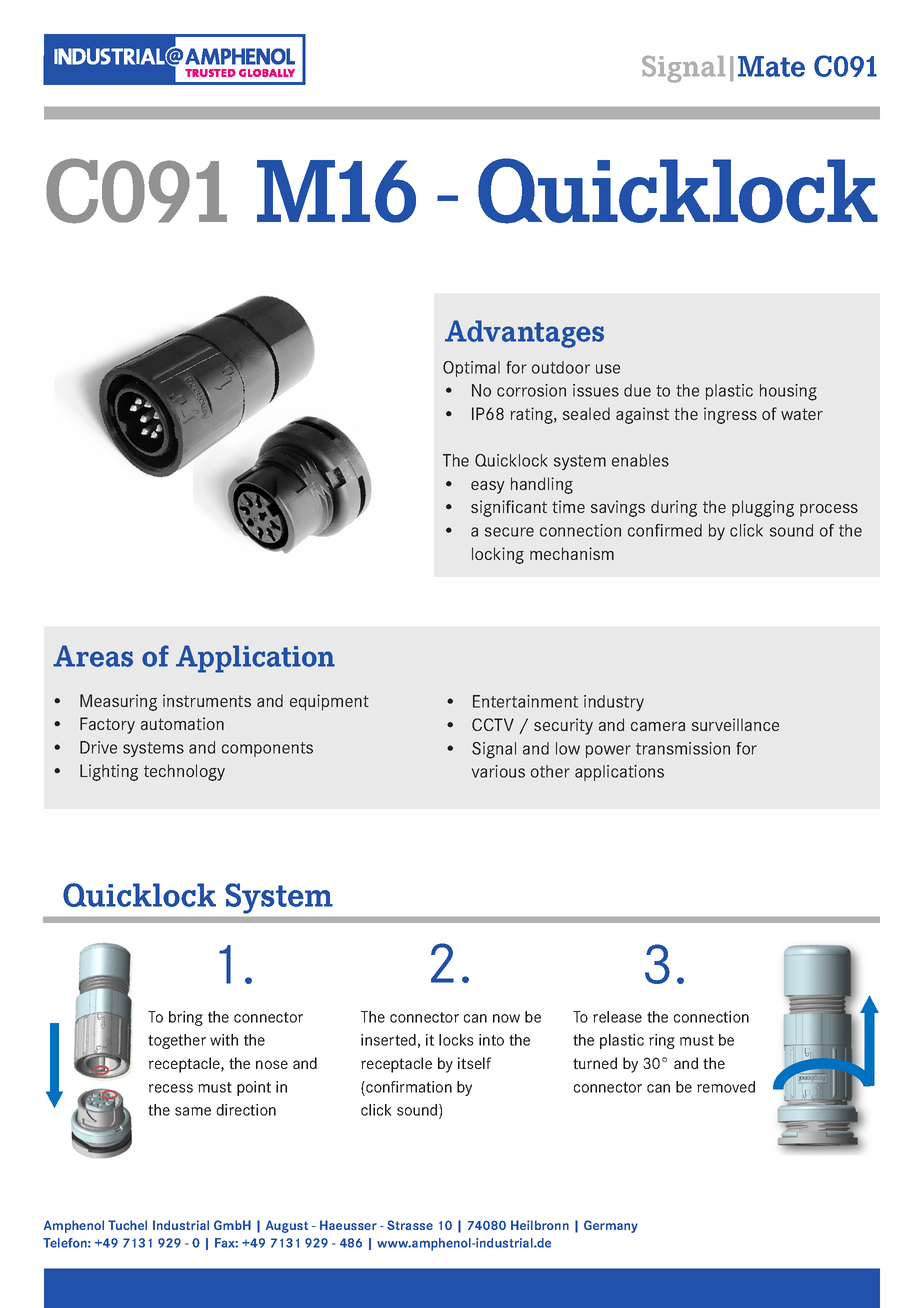  Describe the element at coordinates (207, 700) in the page. I see `instruments` at that location.
